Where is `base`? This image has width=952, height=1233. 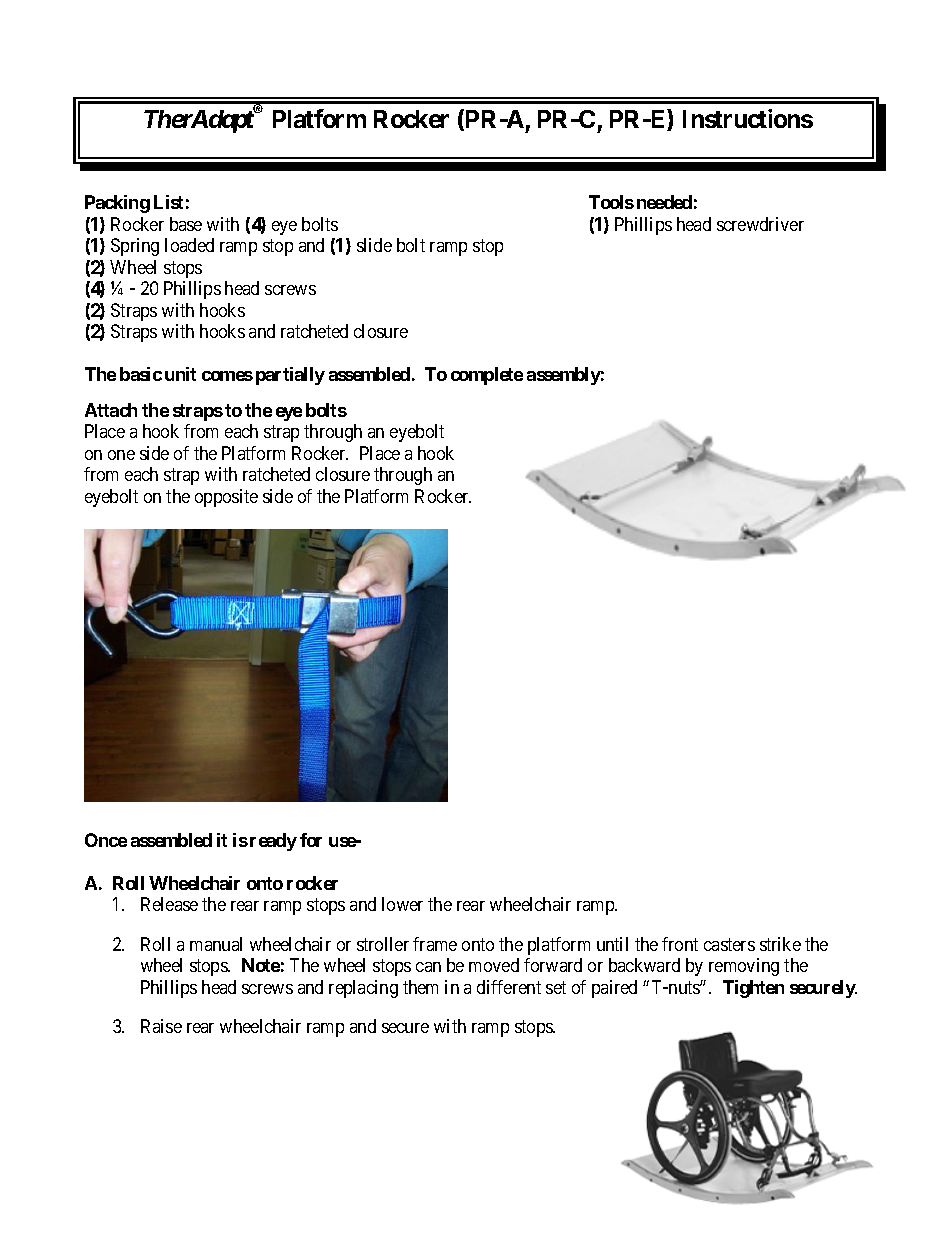
base is located at coordinates (186, 224).
